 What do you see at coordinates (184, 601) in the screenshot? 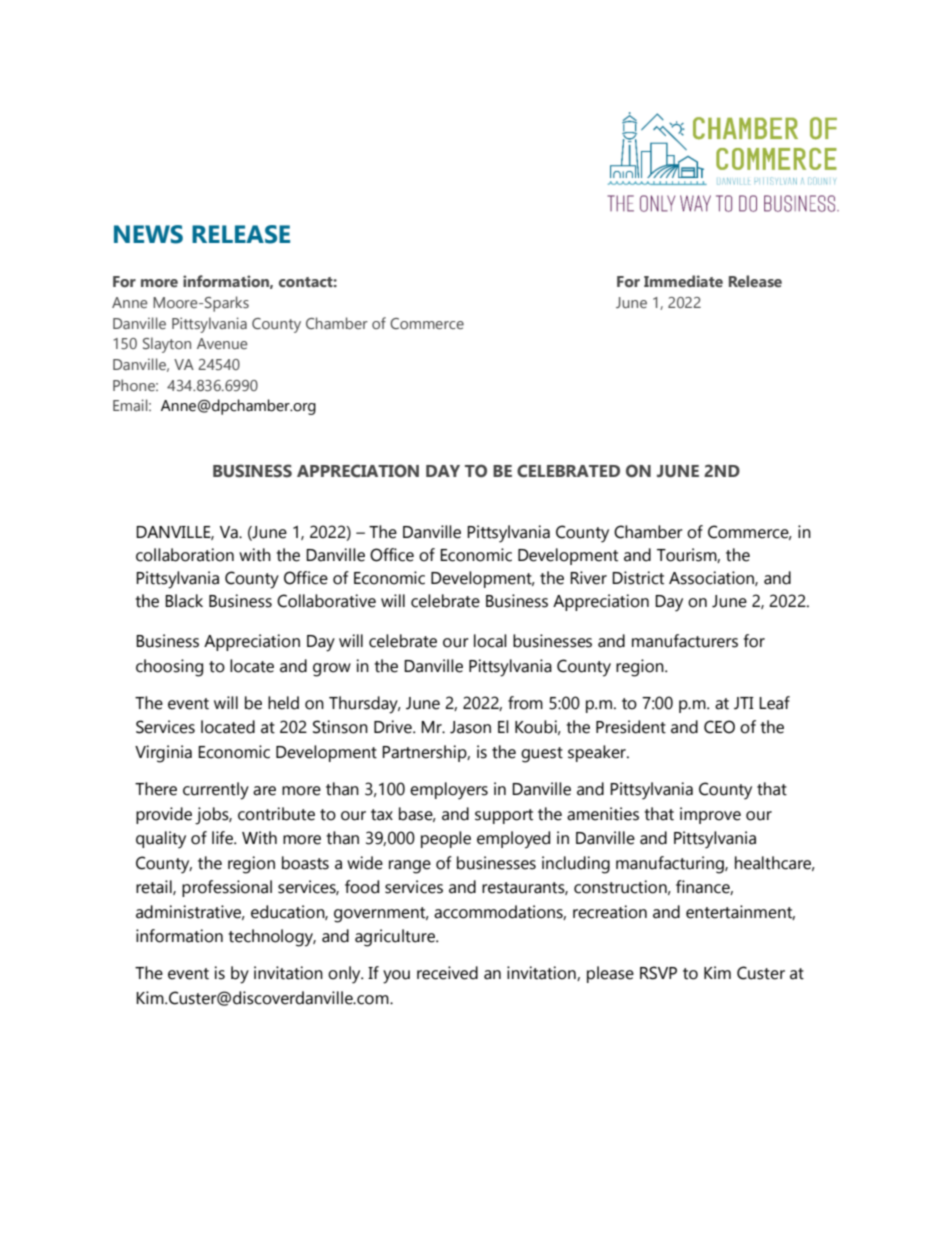
I see `Black` at bounding box center [184, 601].
